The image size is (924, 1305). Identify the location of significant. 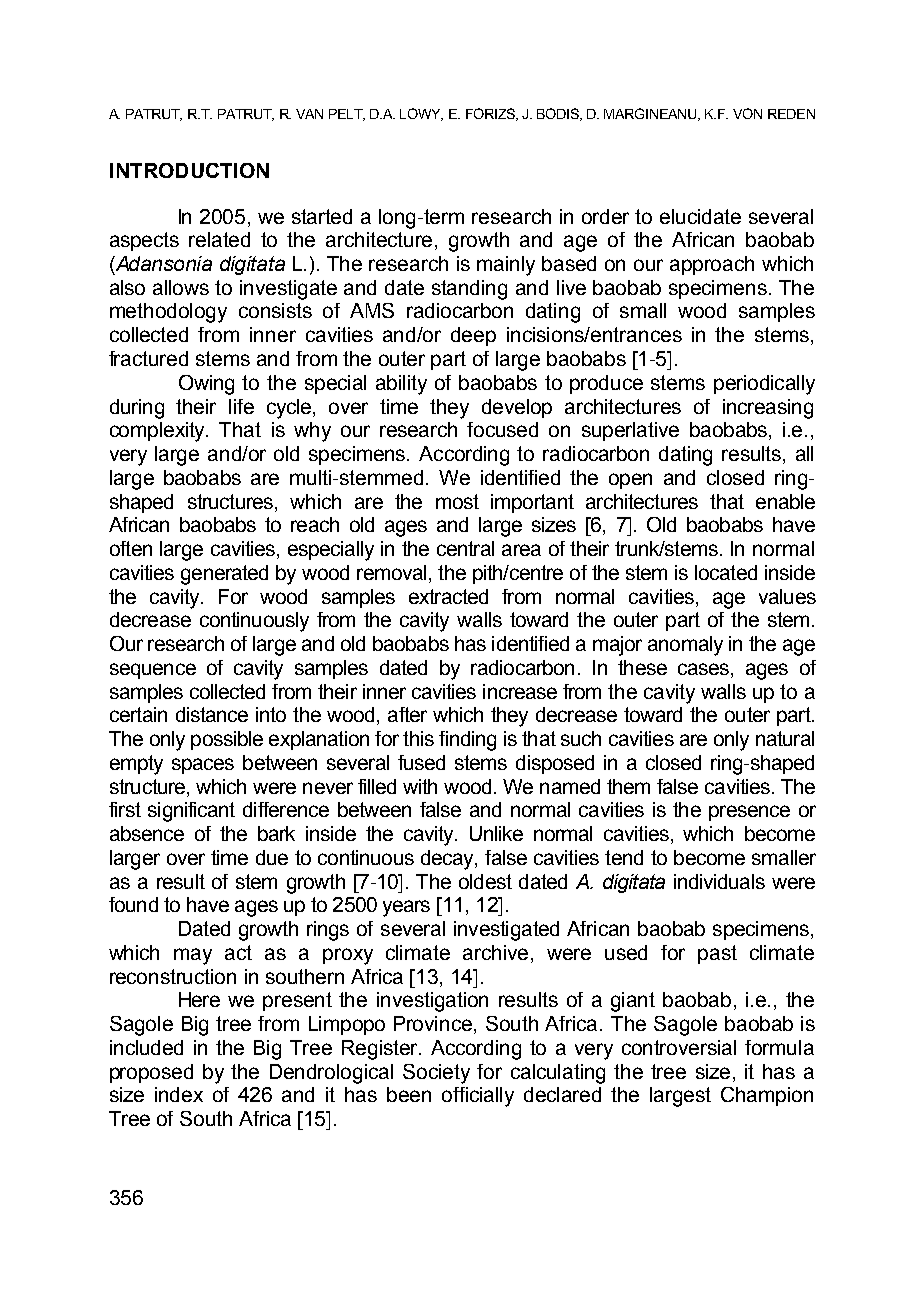
(191, 812).
